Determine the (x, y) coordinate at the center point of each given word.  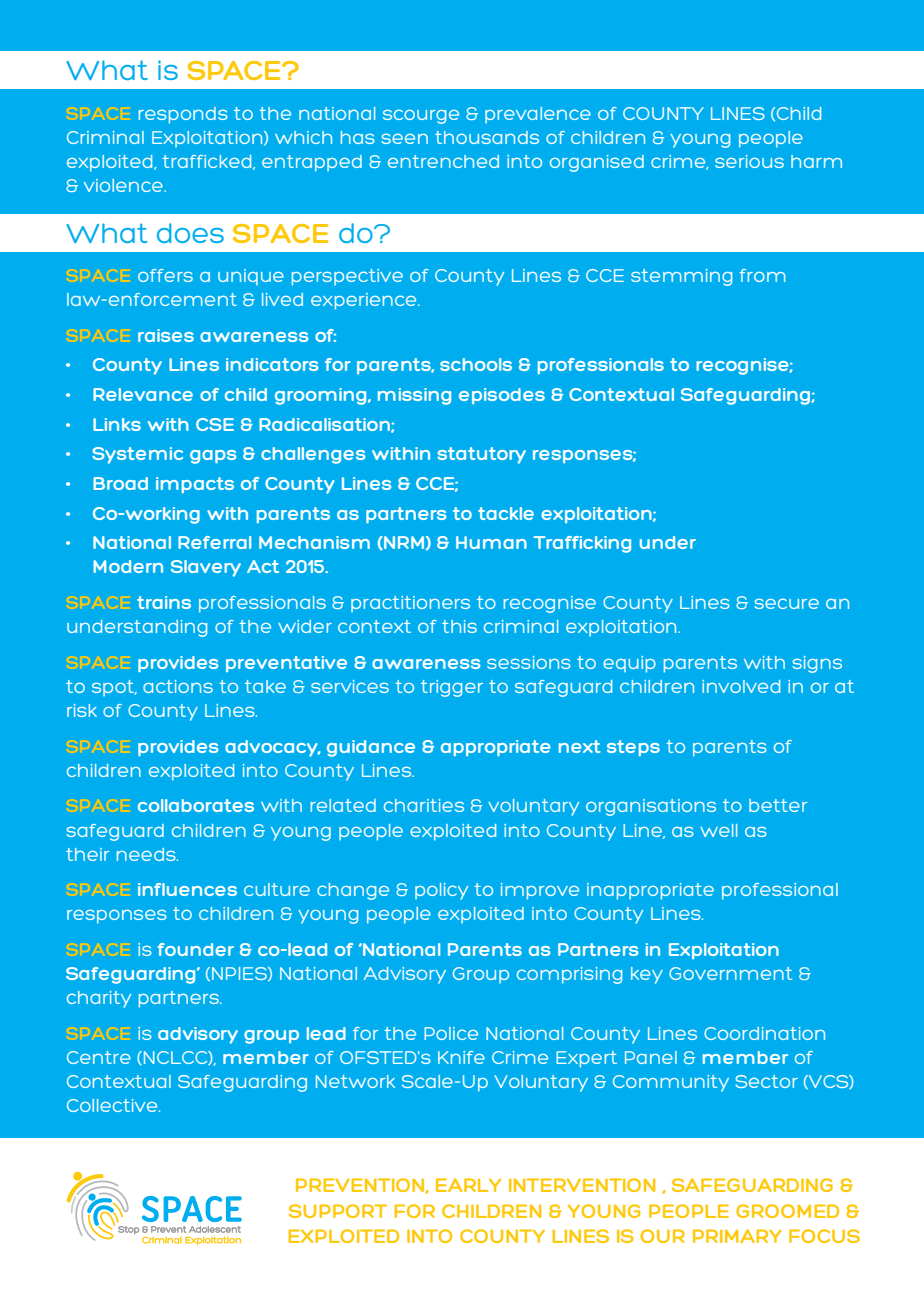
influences (187, 889)
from (763, 275)
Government (730, 973)
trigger (452, 688)
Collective (113, 1105)
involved (741, 686)
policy (441, 891)
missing (414, 396)
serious (749, 161)
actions (178, 686)
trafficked (208, 162)
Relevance (143, 394)
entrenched (443, 161)
